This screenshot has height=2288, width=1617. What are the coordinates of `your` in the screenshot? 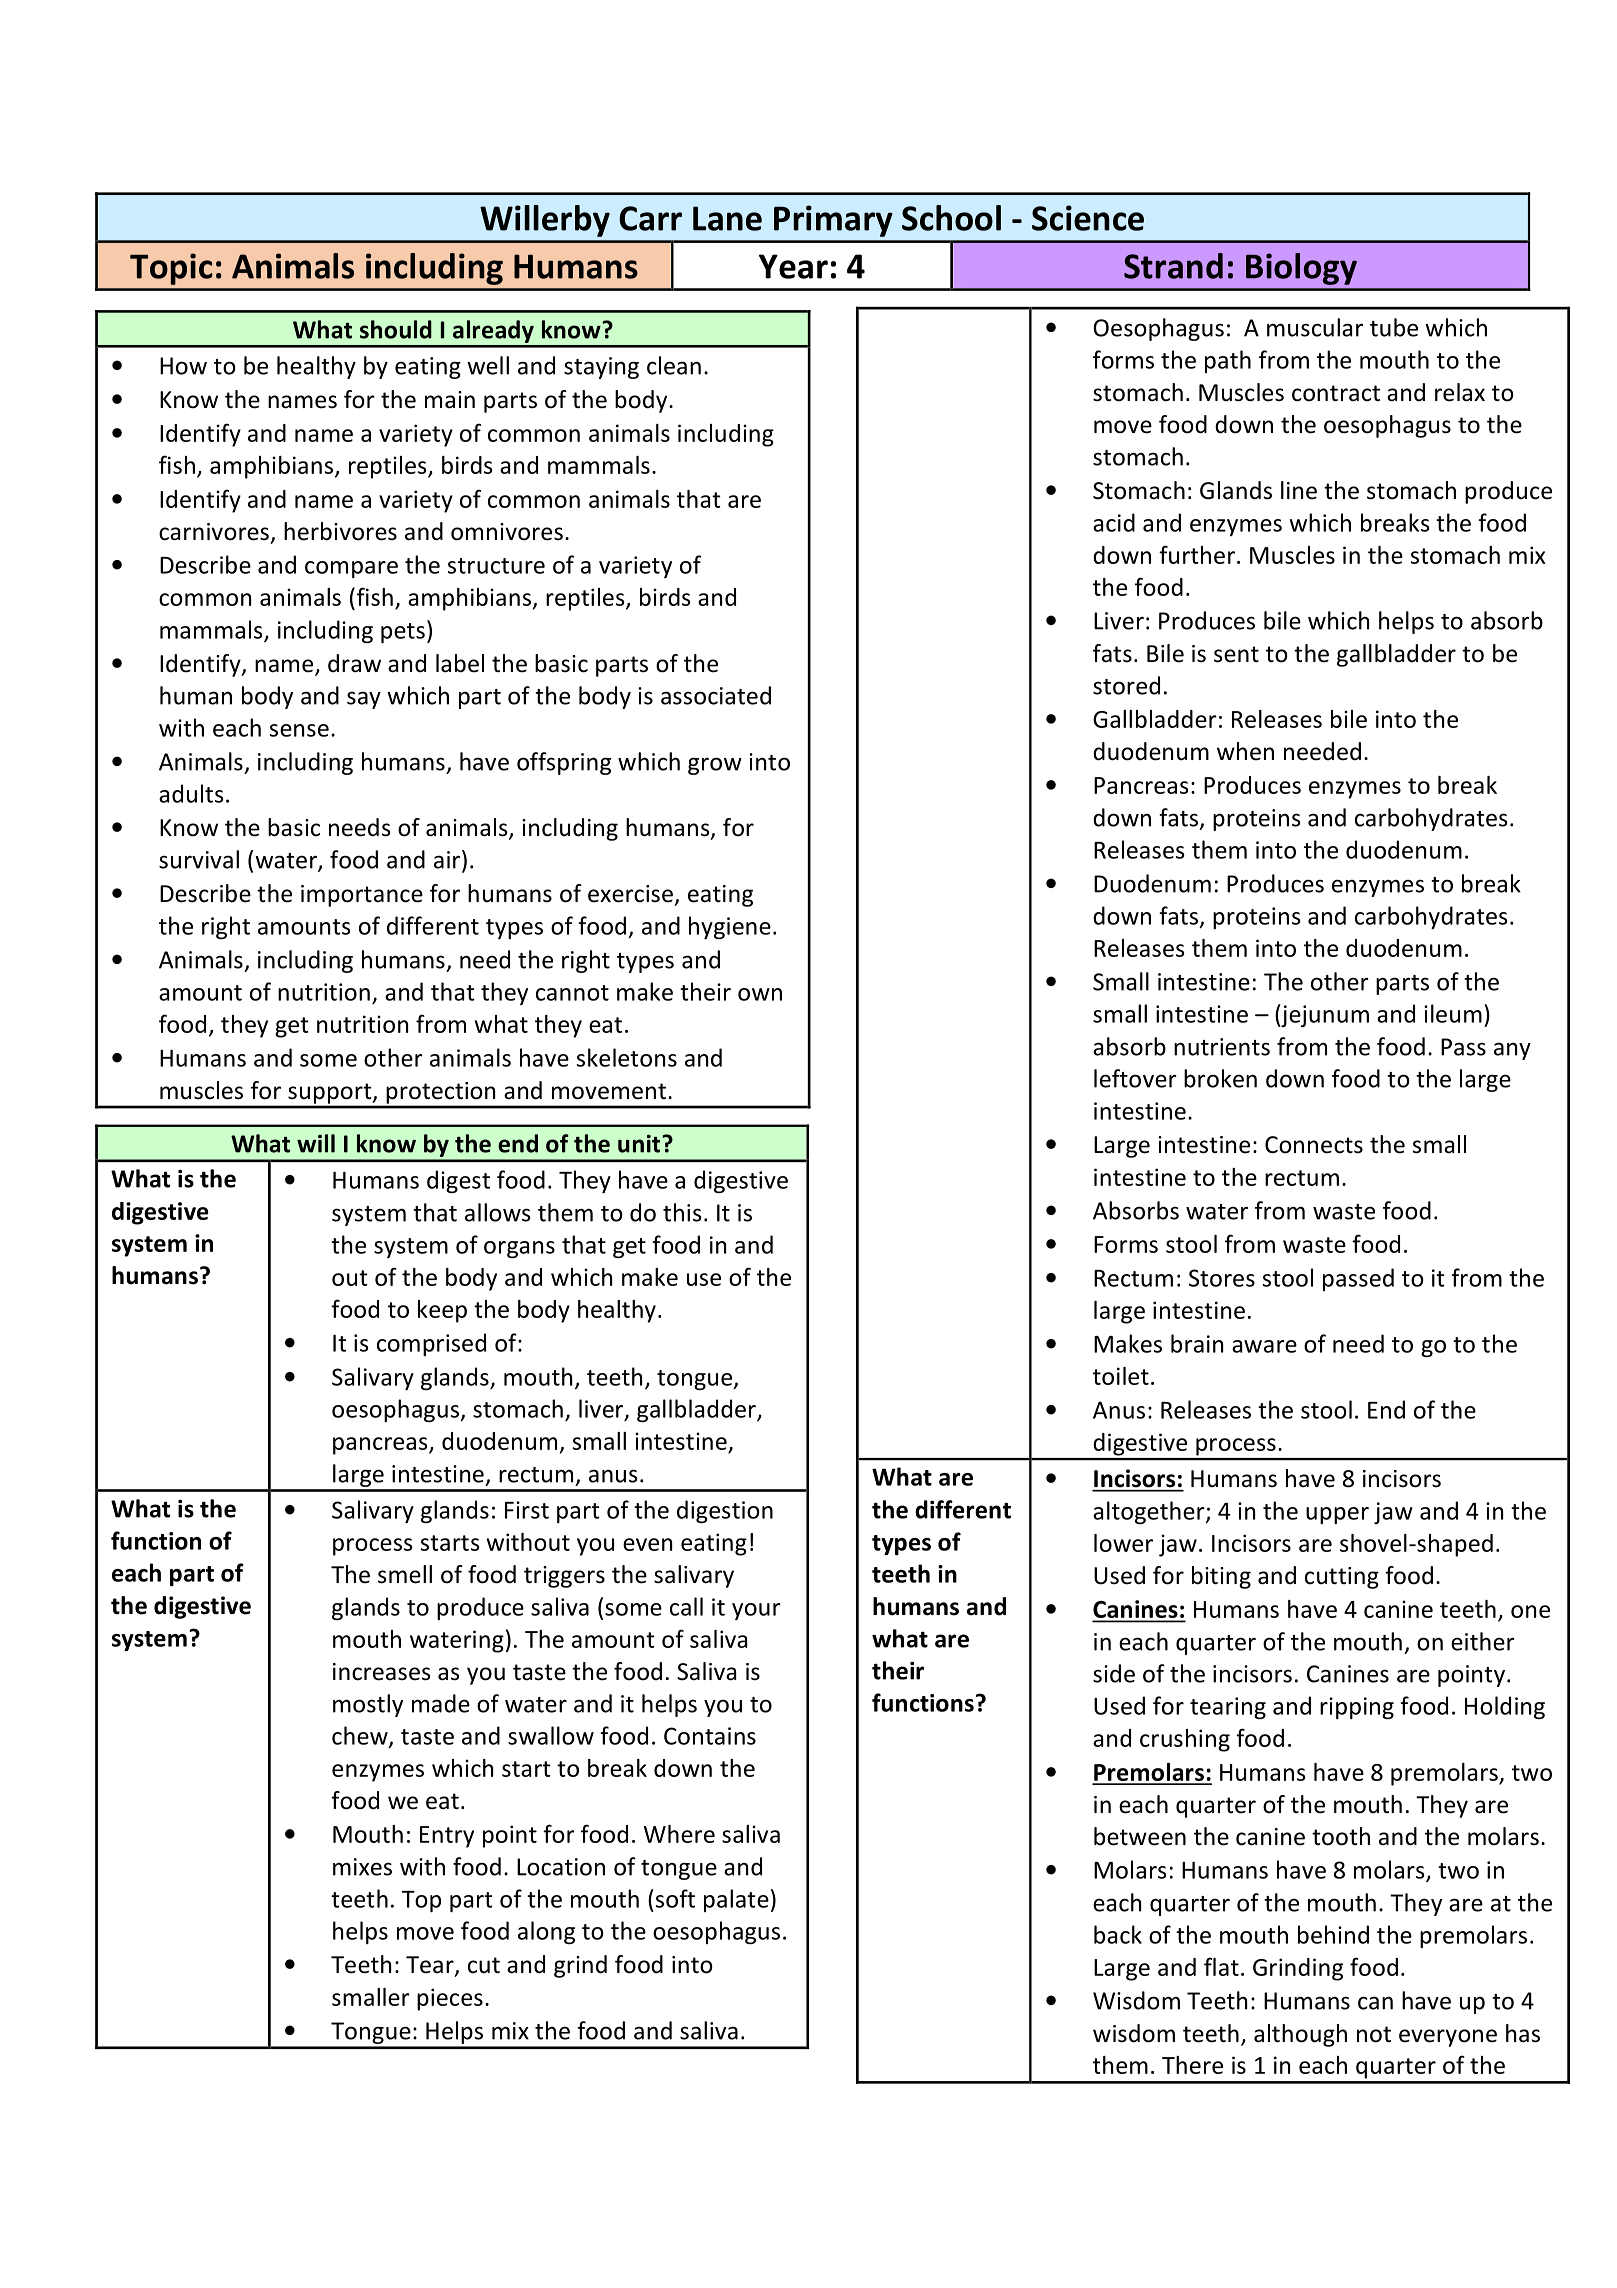 It's located at (756, 1611).
